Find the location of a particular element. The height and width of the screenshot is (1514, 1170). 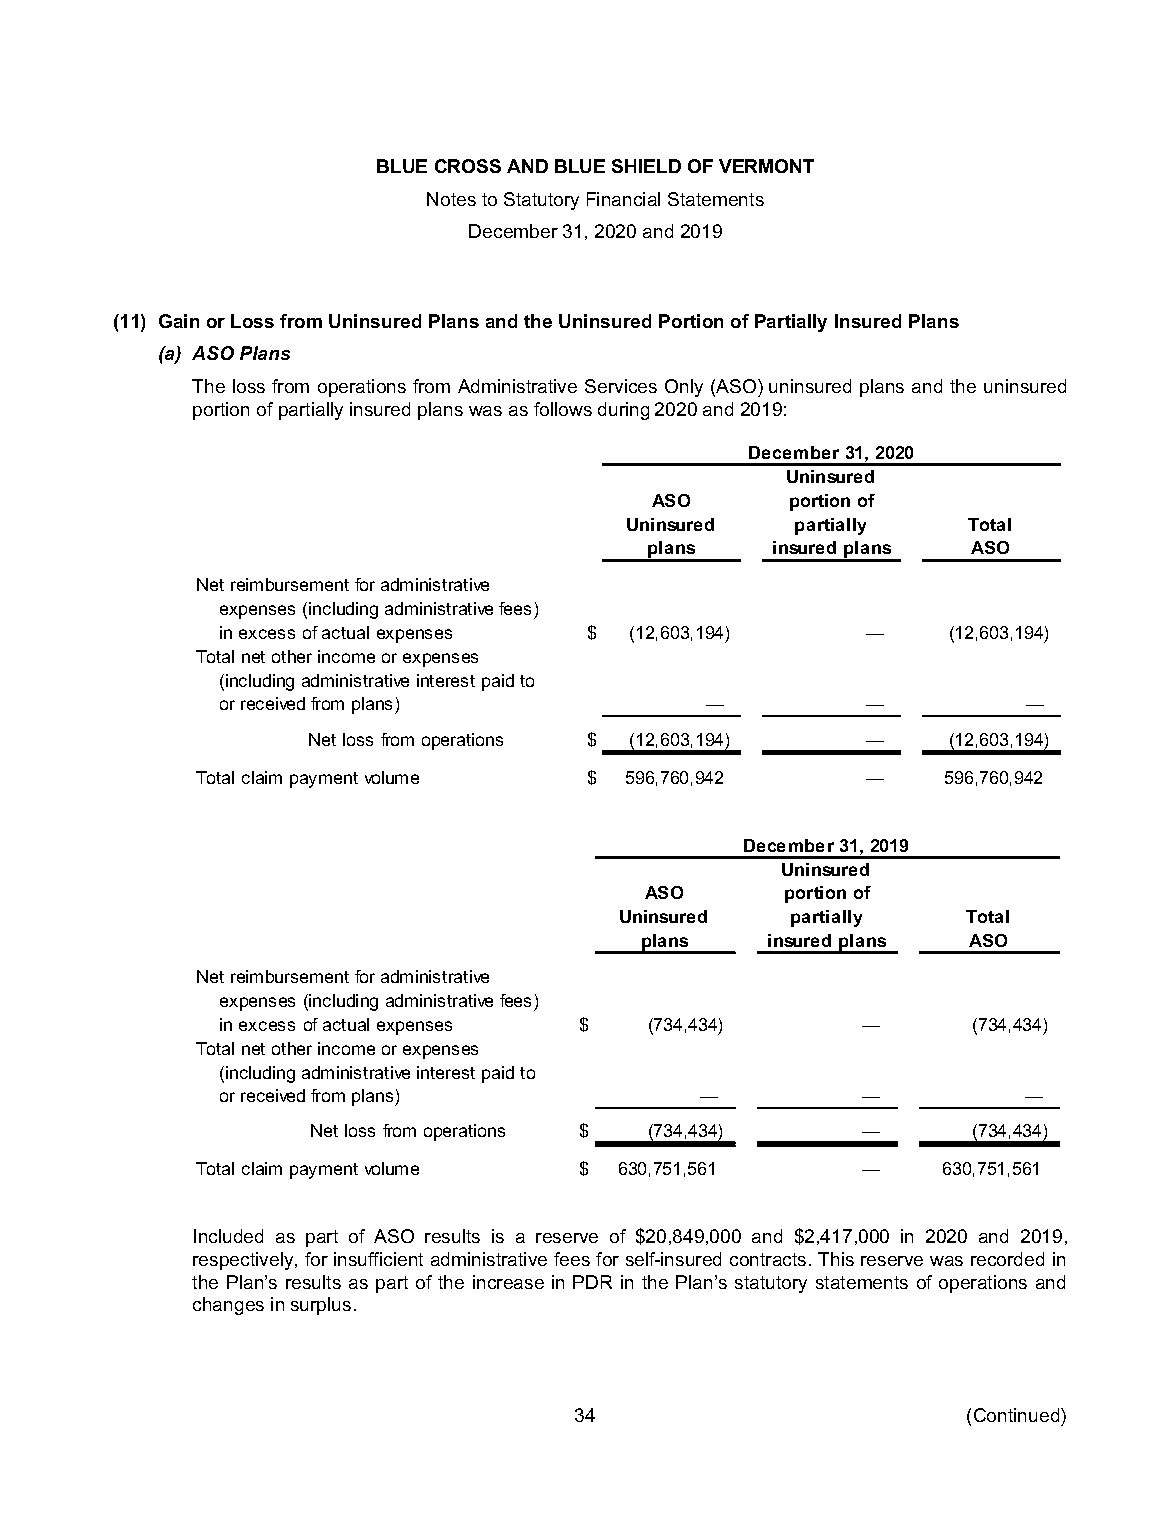

VERMONT is located at coordinates (766, 166).
